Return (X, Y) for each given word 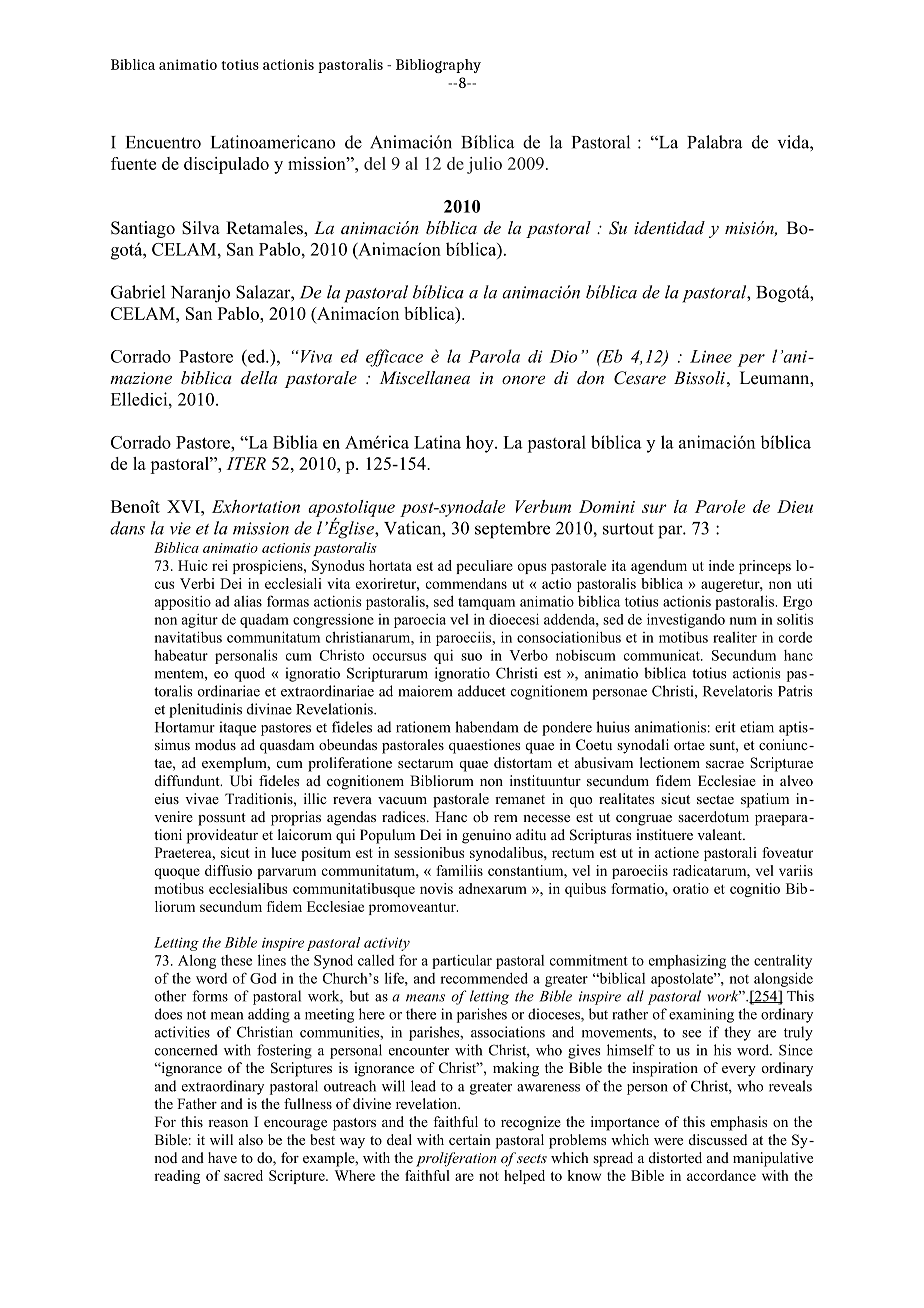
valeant (720, 834)
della (259, 377)
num (743, 621)
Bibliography (438, 66)
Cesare (640, 378)
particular (462, 962)
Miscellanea (424, 377)
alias (248, 601)
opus (531, 568)
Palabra (714, 142)
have (222, 1157)
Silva (201, 228)
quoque (177, 873)
